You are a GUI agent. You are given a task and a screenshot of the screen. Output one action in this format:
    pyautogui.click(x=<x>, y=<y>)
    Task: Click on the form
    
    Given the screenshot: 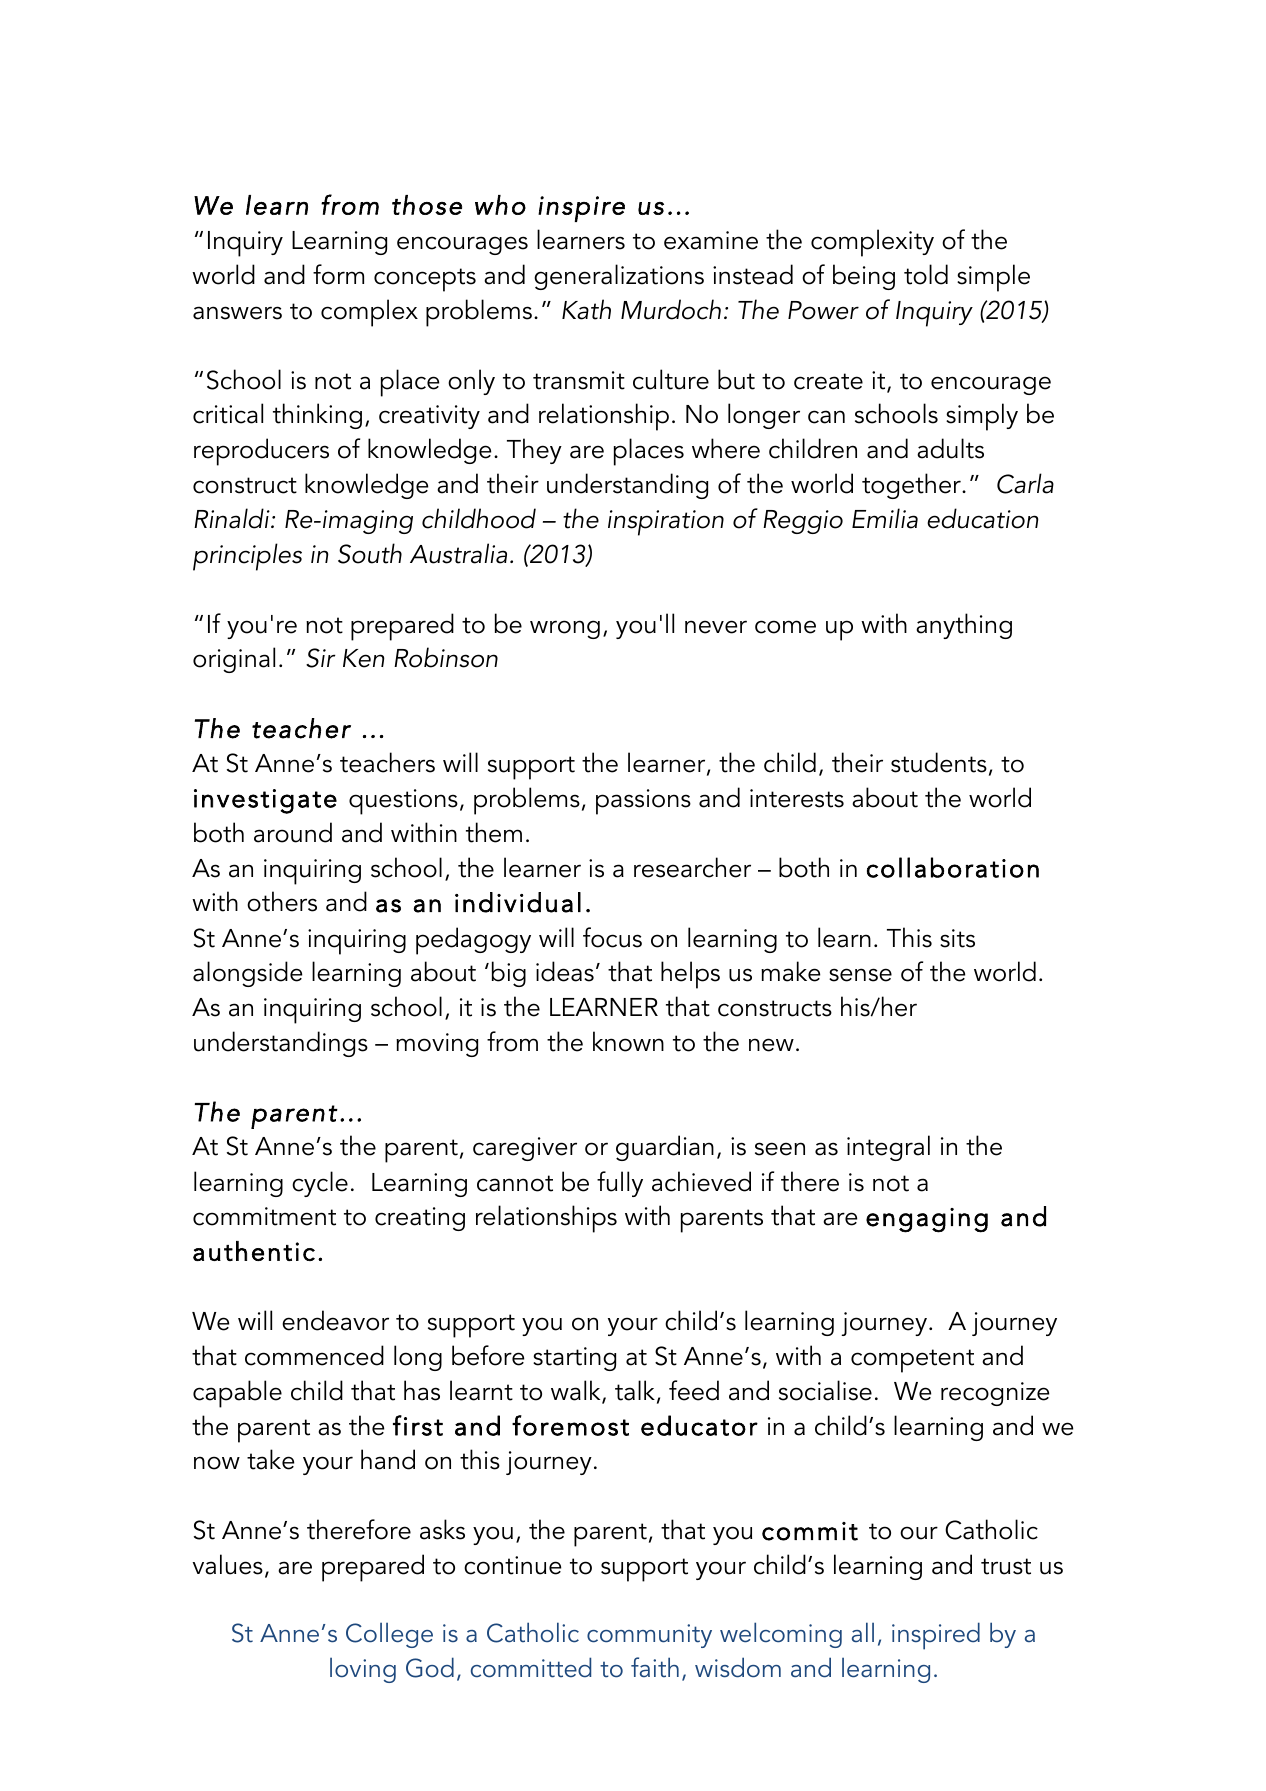 What is the action you would take?
    pyautogui.click(x=338, y=274)
